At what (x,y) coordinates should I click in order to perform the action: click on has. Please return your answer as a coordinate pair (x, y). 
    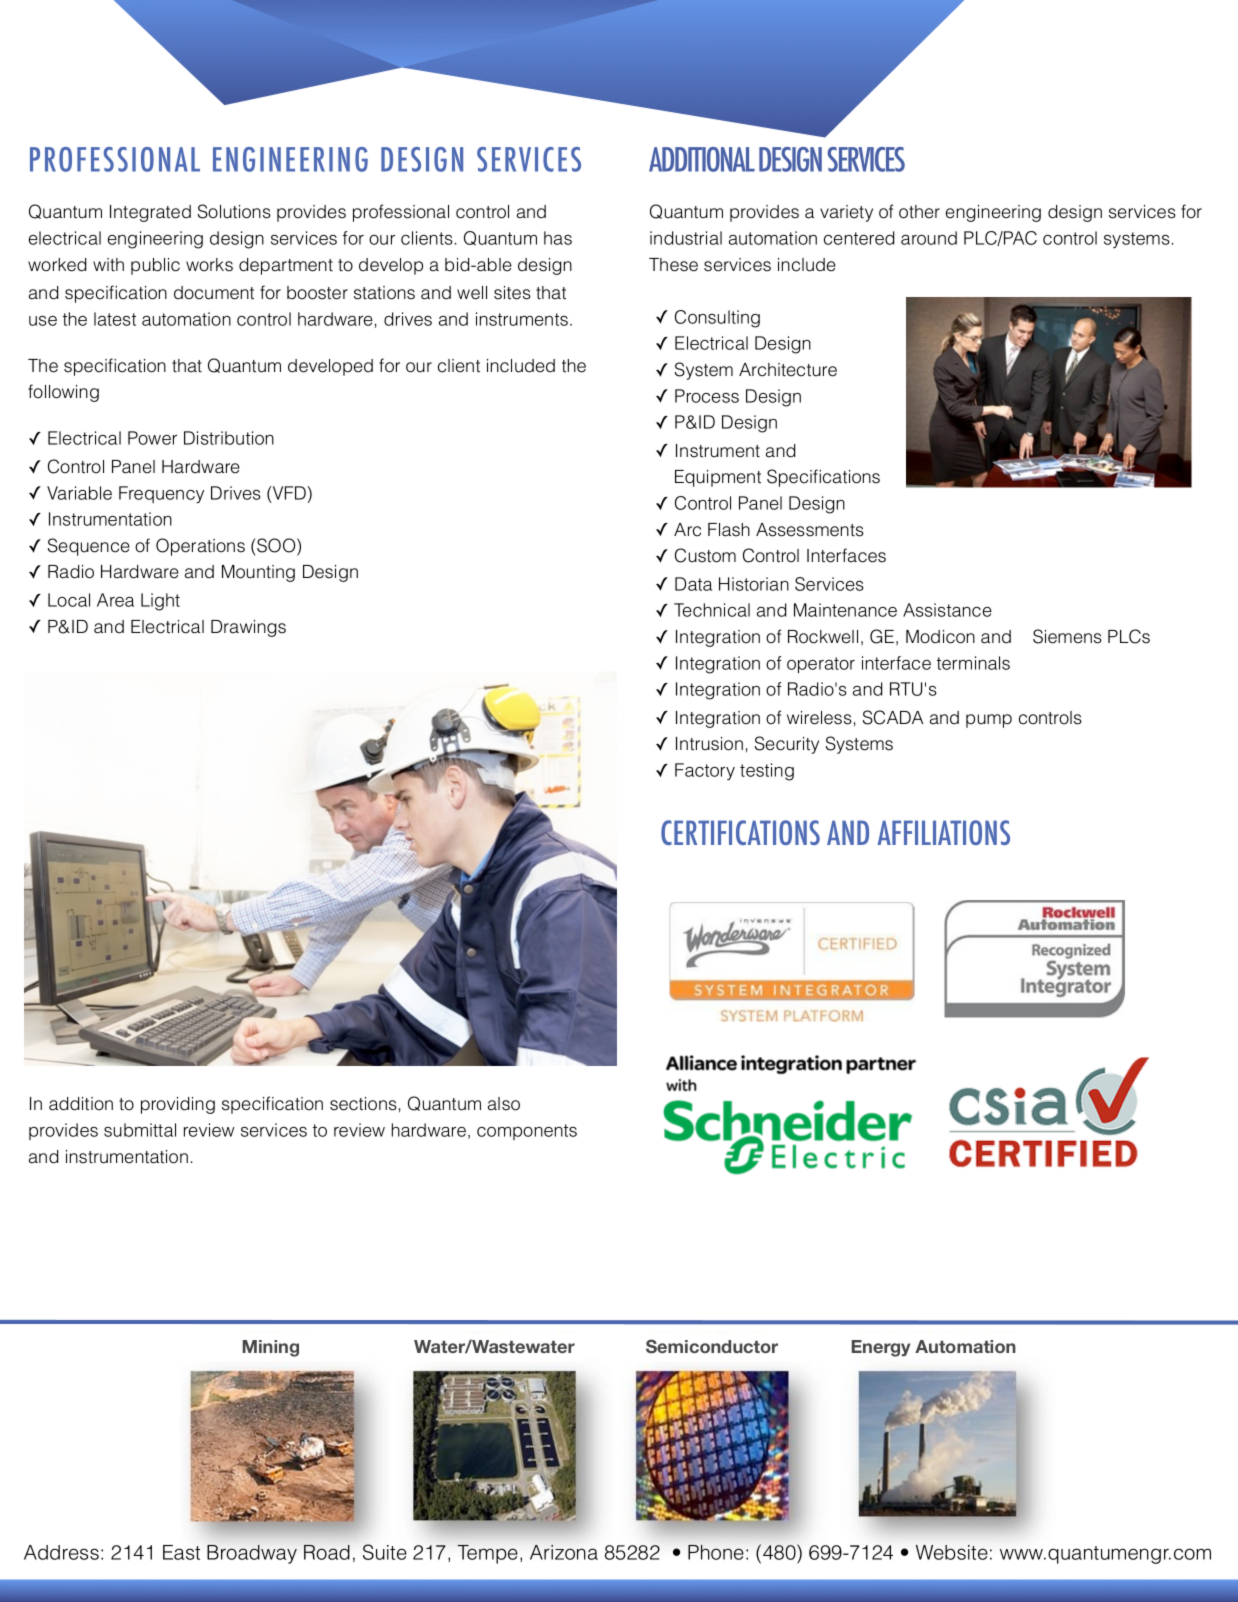
    Looking at the image, I should click on (558, 238).
